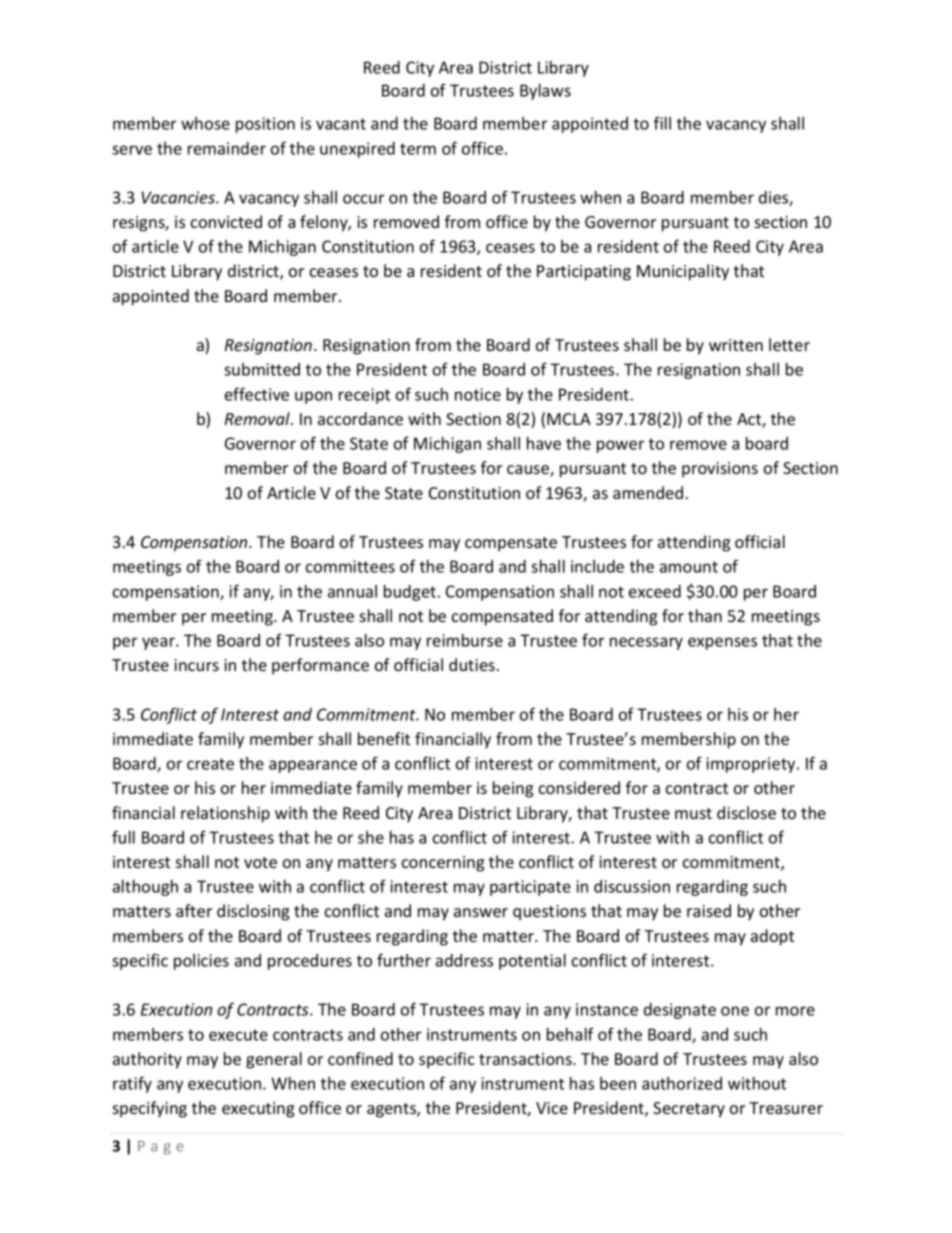 Image resolution: width=952 pixels, height=1233 pixels. What do you see at coordinates (526, 1059) in the screenshot?
I see `transactions` at bounding box center [526, 1059].
